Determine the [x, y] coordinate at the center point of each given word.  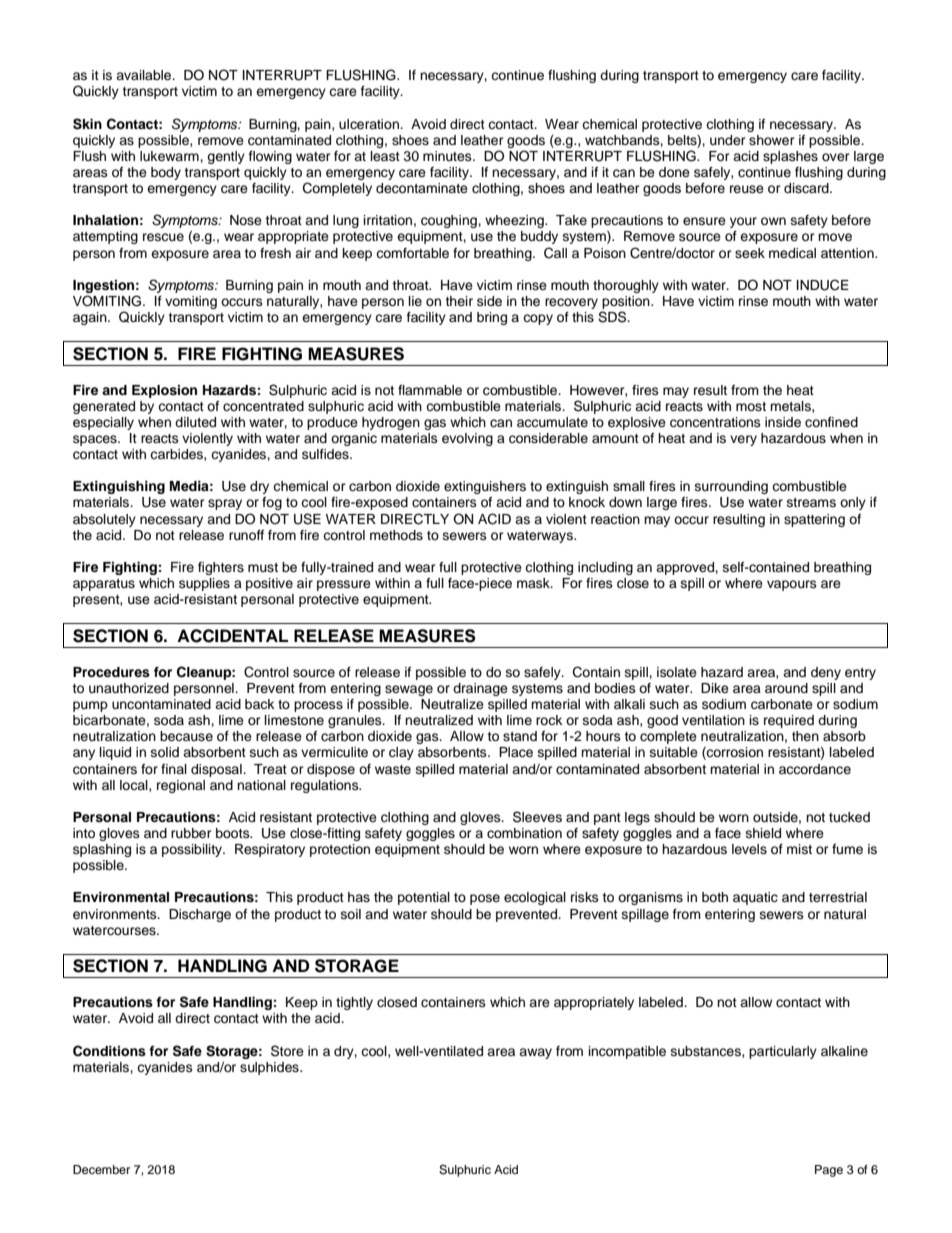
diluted [195, 422]
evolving [467, 439]
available [145, 75]
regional [181, 786]
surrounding [731, 487]
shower [772, 140]
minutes [448, 156]
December [101, 1169]
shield [763, 833]
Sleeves [537, 817]
